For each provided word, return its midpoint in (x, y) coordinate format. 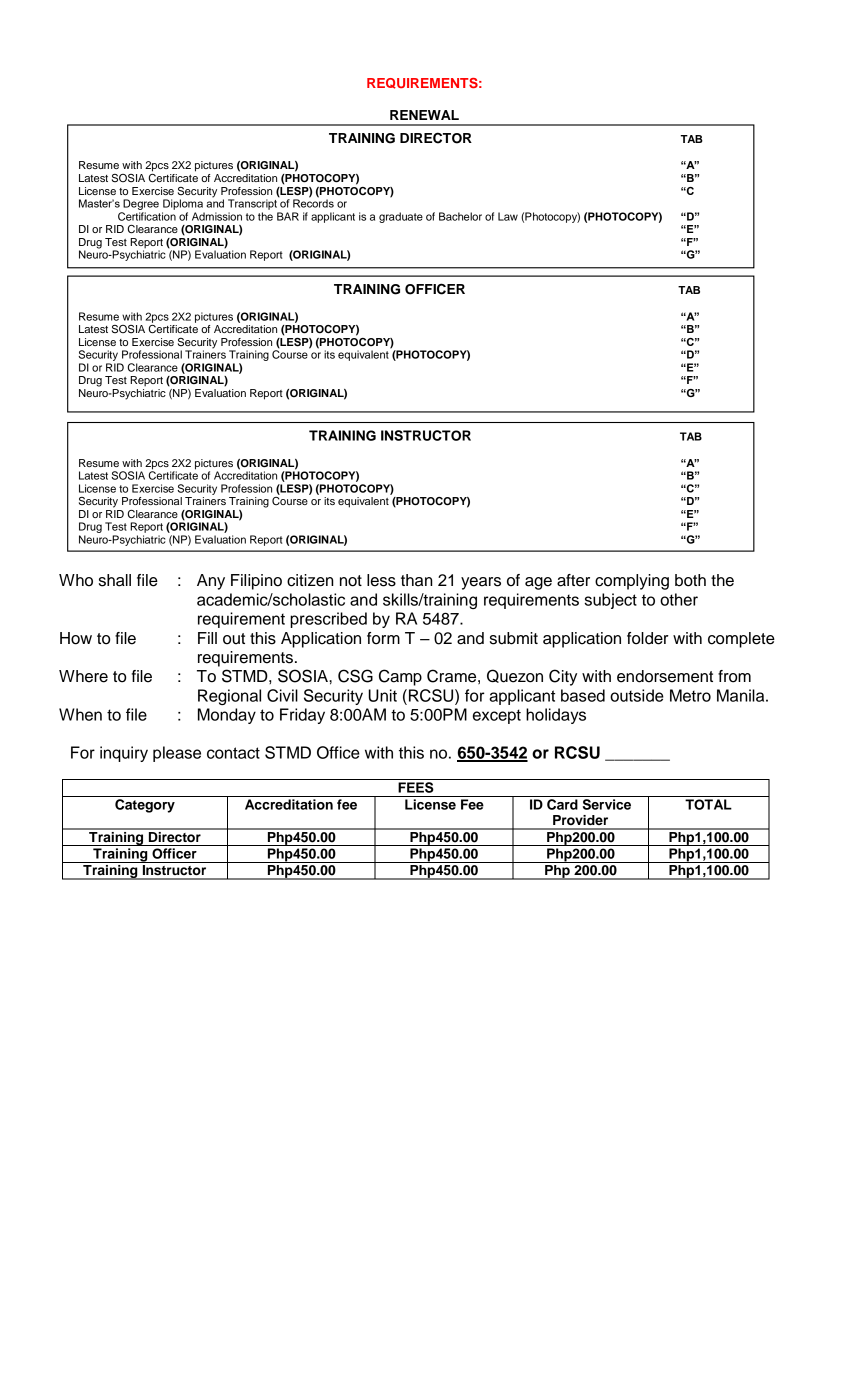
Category (145, 806)
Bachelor (460, 216)
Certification (147, 216)
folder (648, 638)
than (417, 580)
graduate (401, 217)
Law (508, 216)
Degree (141, 204)
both (690, 580)
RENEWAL (424, 115)
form (383, 638)
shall (115, 580)
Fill (207, 638)
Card (562, 804)
